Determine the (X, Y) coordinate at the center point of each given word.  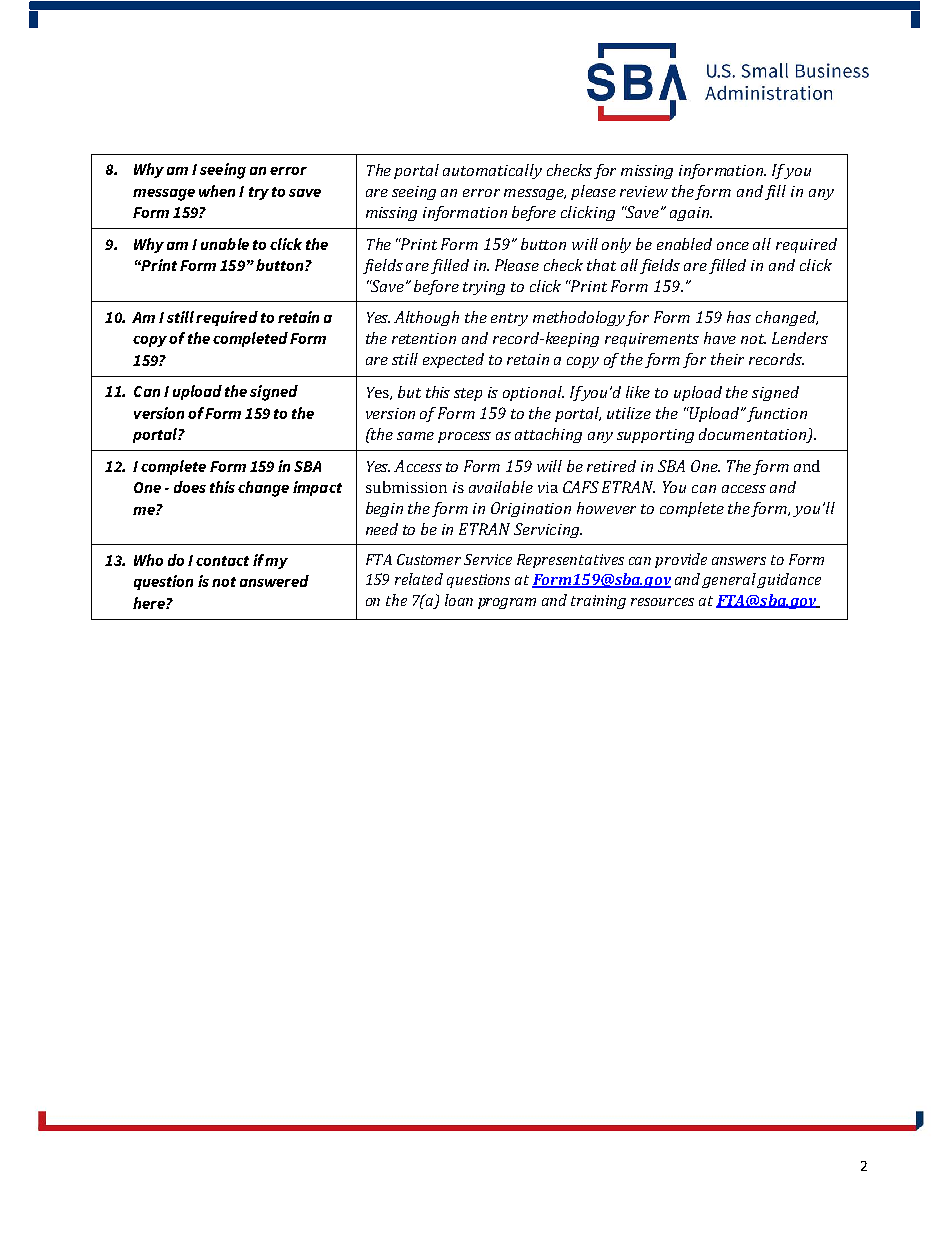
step (468, 394)
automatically (492, 171)
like (638, 392)
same (415, 436)
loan (459, 600)
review (644, 191)
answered (274, 581)
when (217, 191)
